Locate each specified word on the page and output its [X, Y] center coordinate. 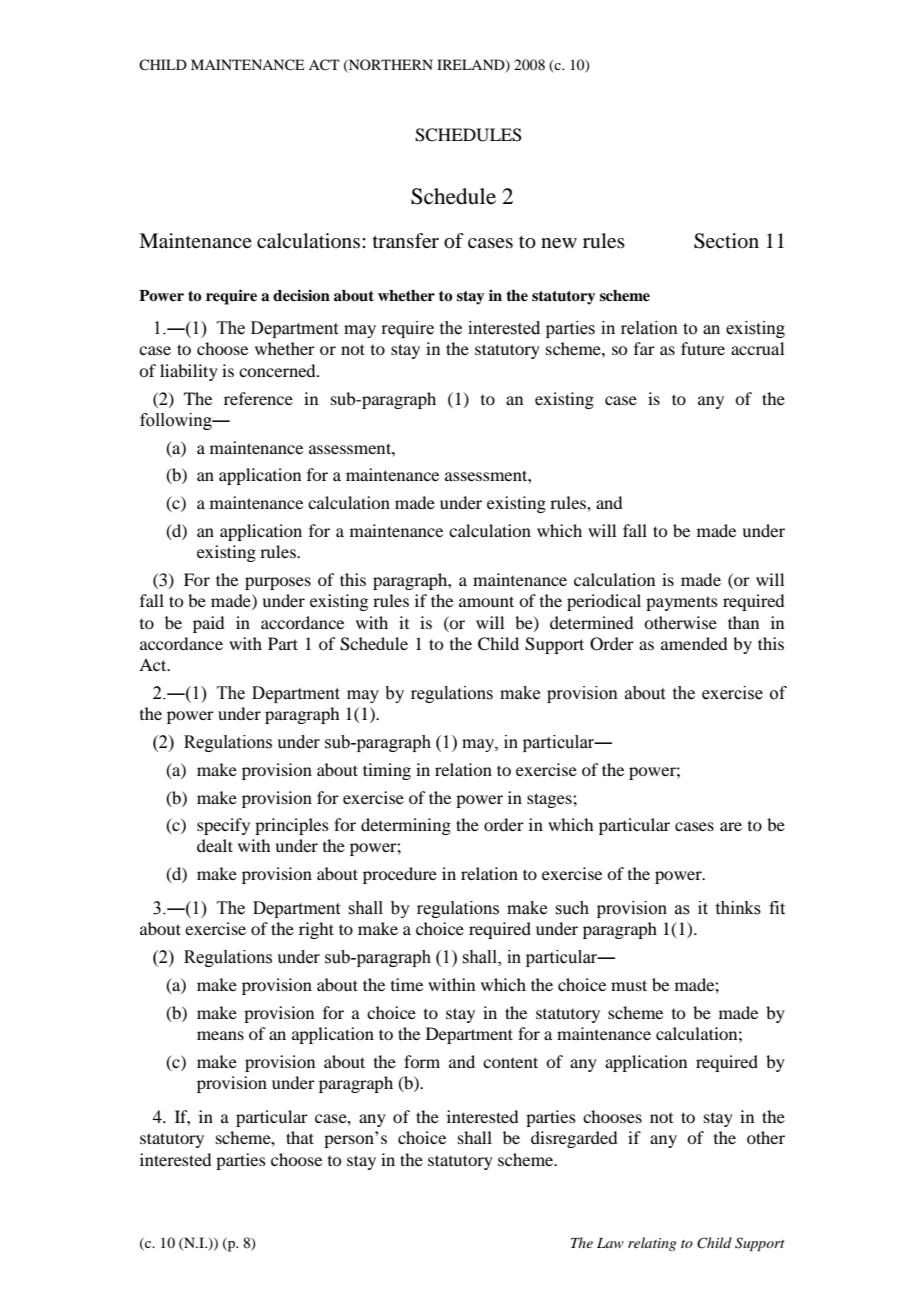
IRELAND [472, 66]
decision [301, 295]
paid [208, 624]
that [300, 1137]
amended [694, 643]
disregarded [574, 1139]
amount [486, 601]
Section [726, 241]
